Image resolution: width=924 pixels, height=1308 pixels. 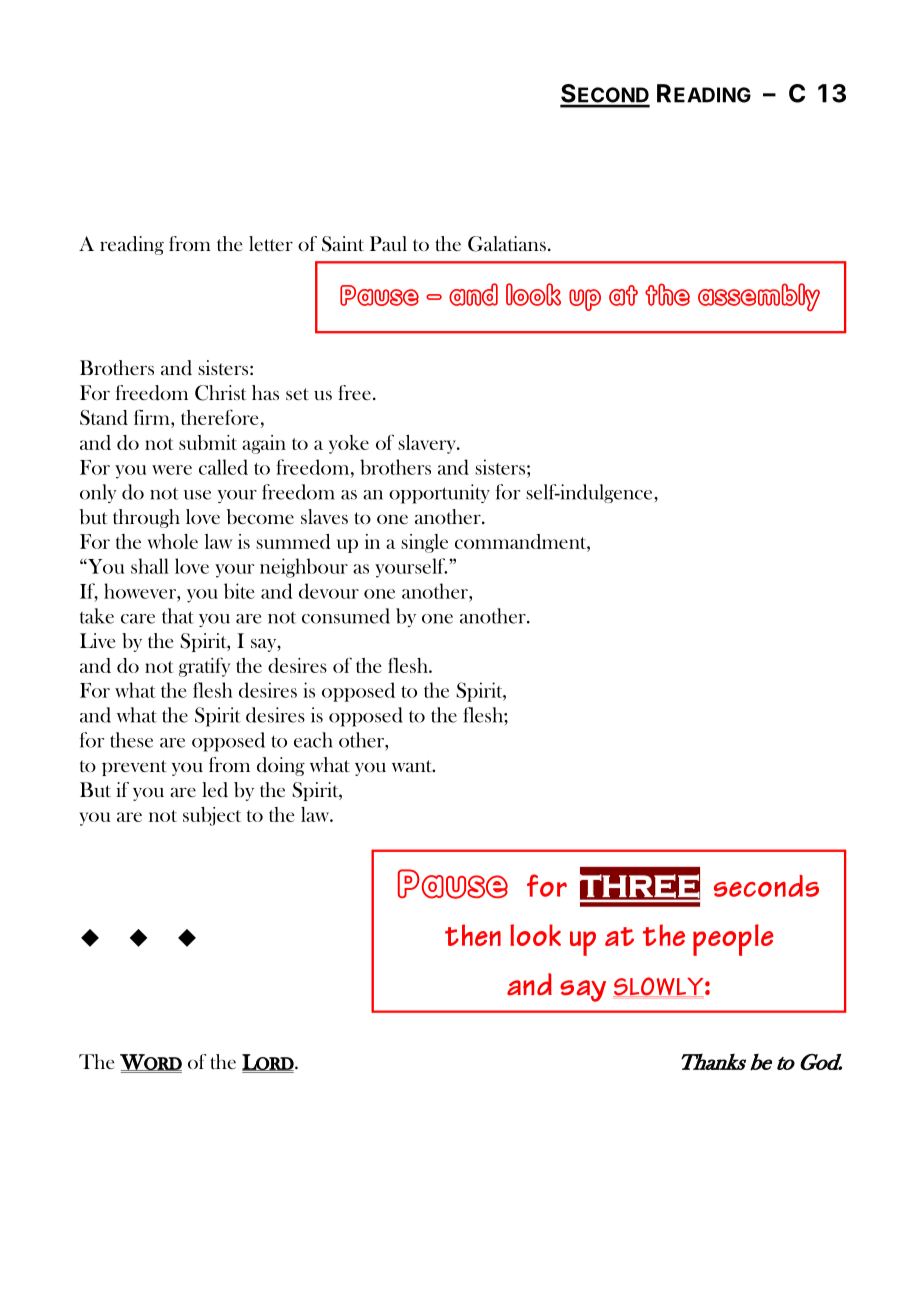 What do you see at coordinates (759, 297) in the screenshot?
I see `assembly` at bounding box center [759, 297].
